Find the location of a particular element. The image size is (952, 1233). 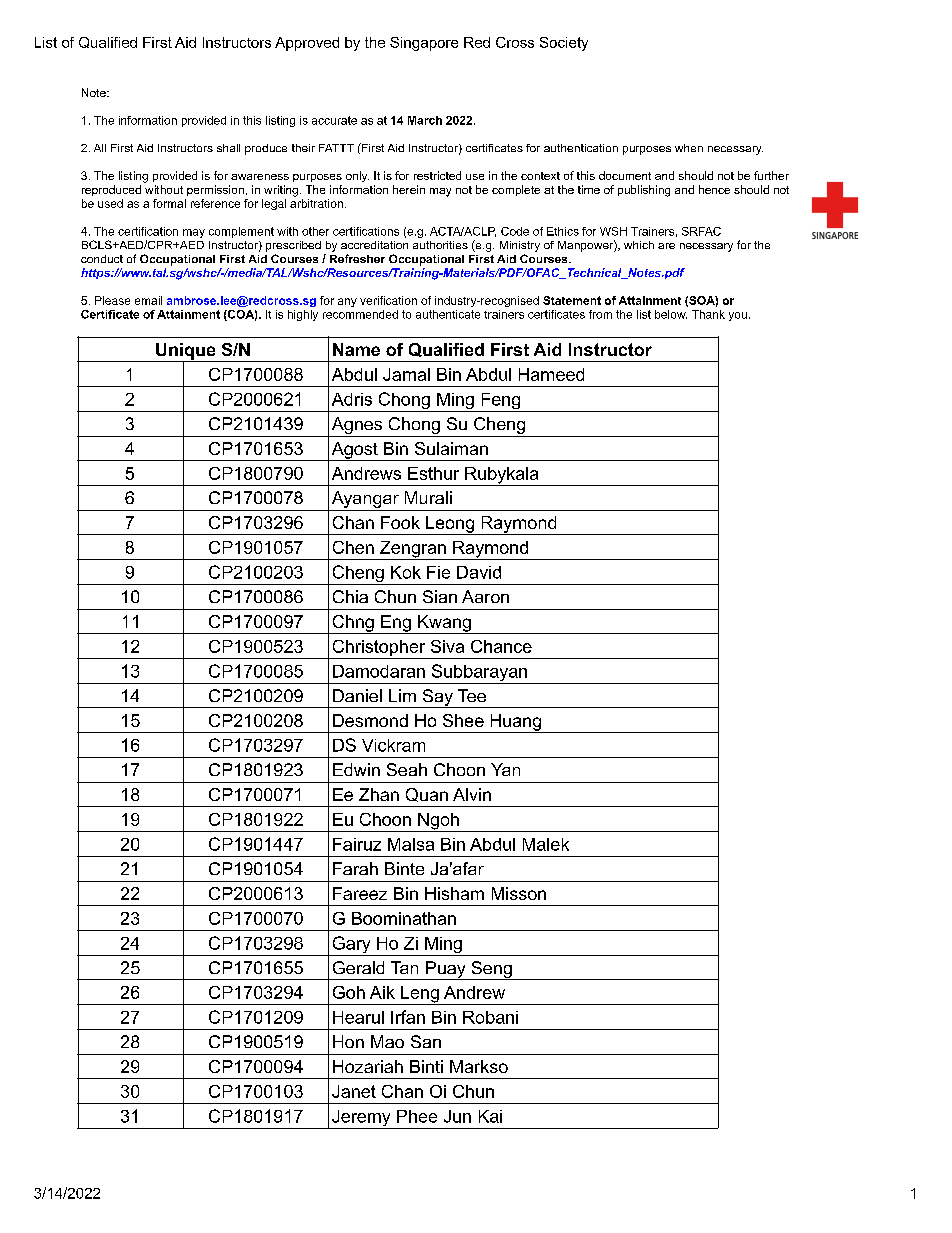

Thank is located at coordinates (708, 314).
